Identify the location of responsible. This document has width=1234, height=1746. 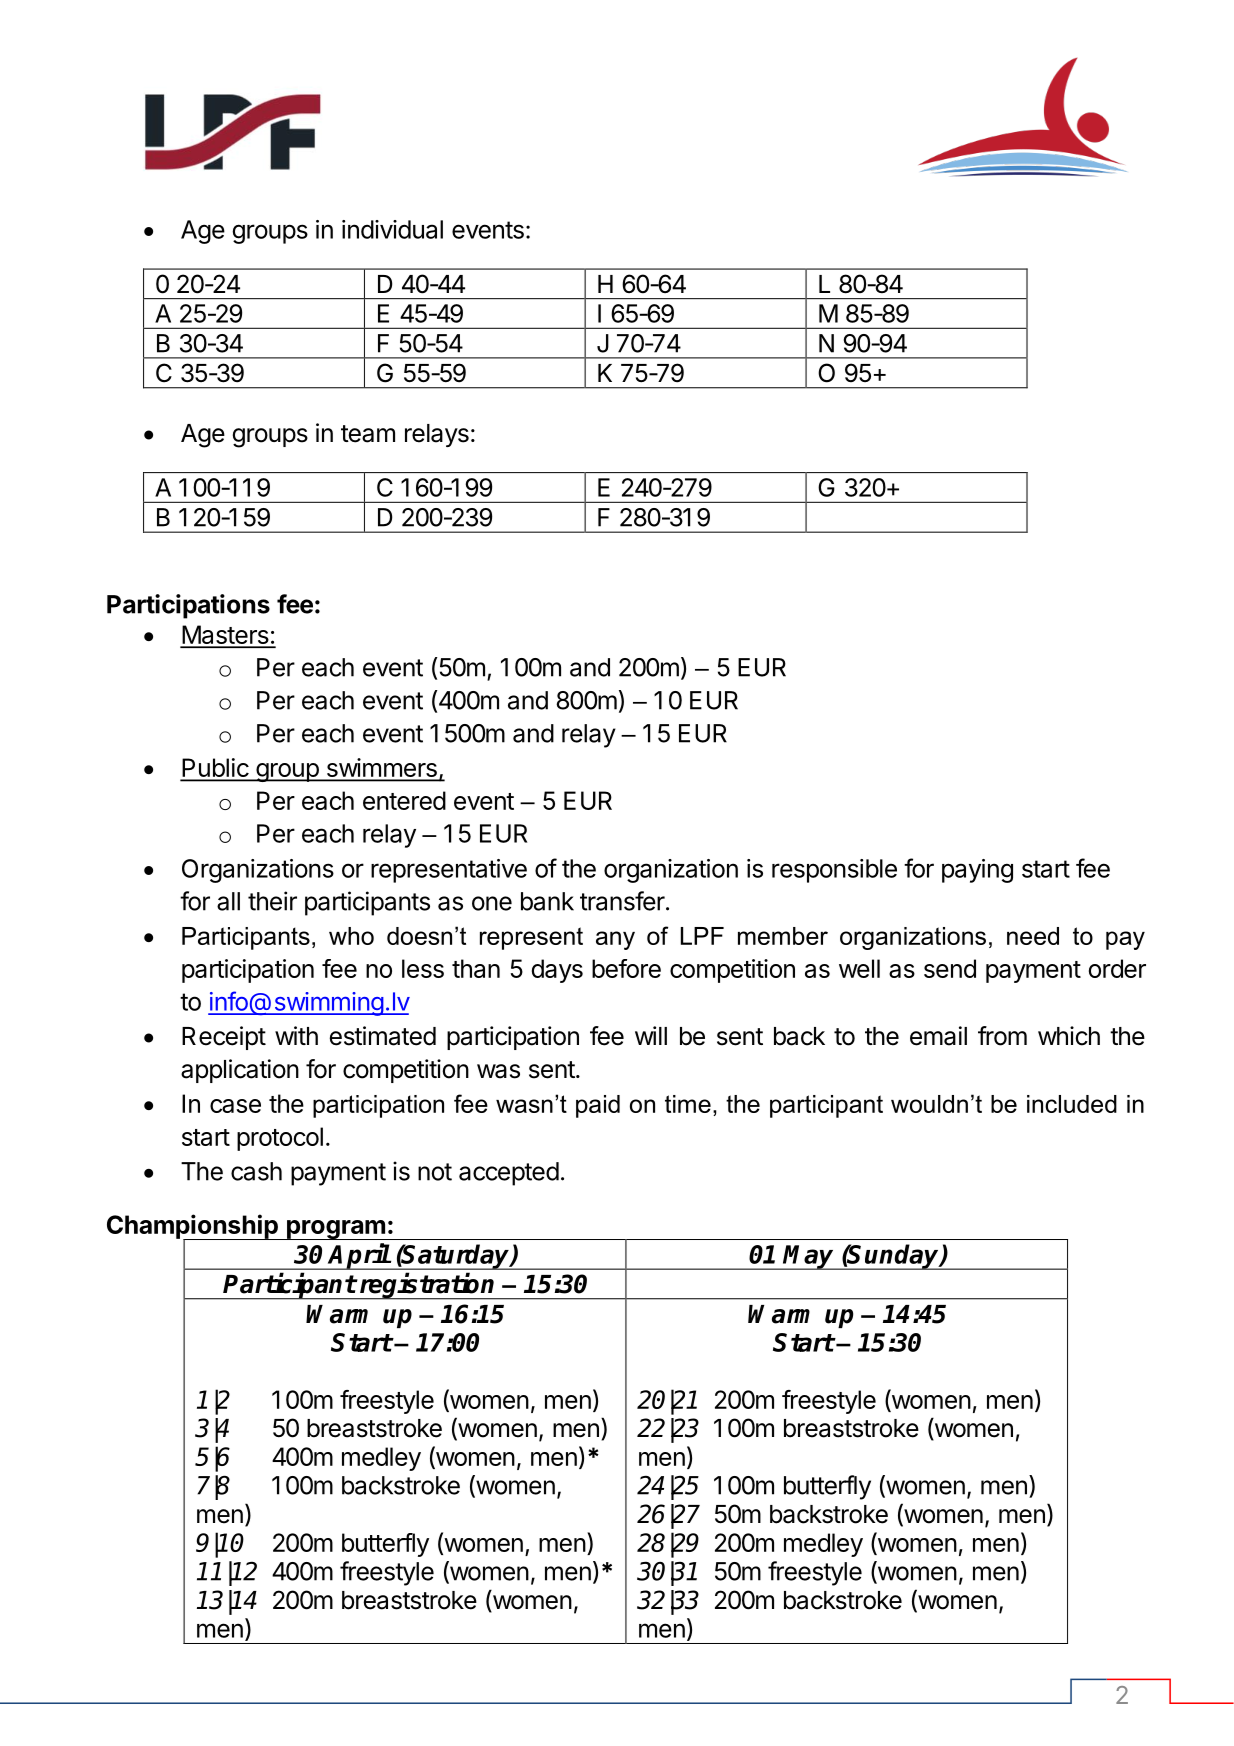
(834, 871).
